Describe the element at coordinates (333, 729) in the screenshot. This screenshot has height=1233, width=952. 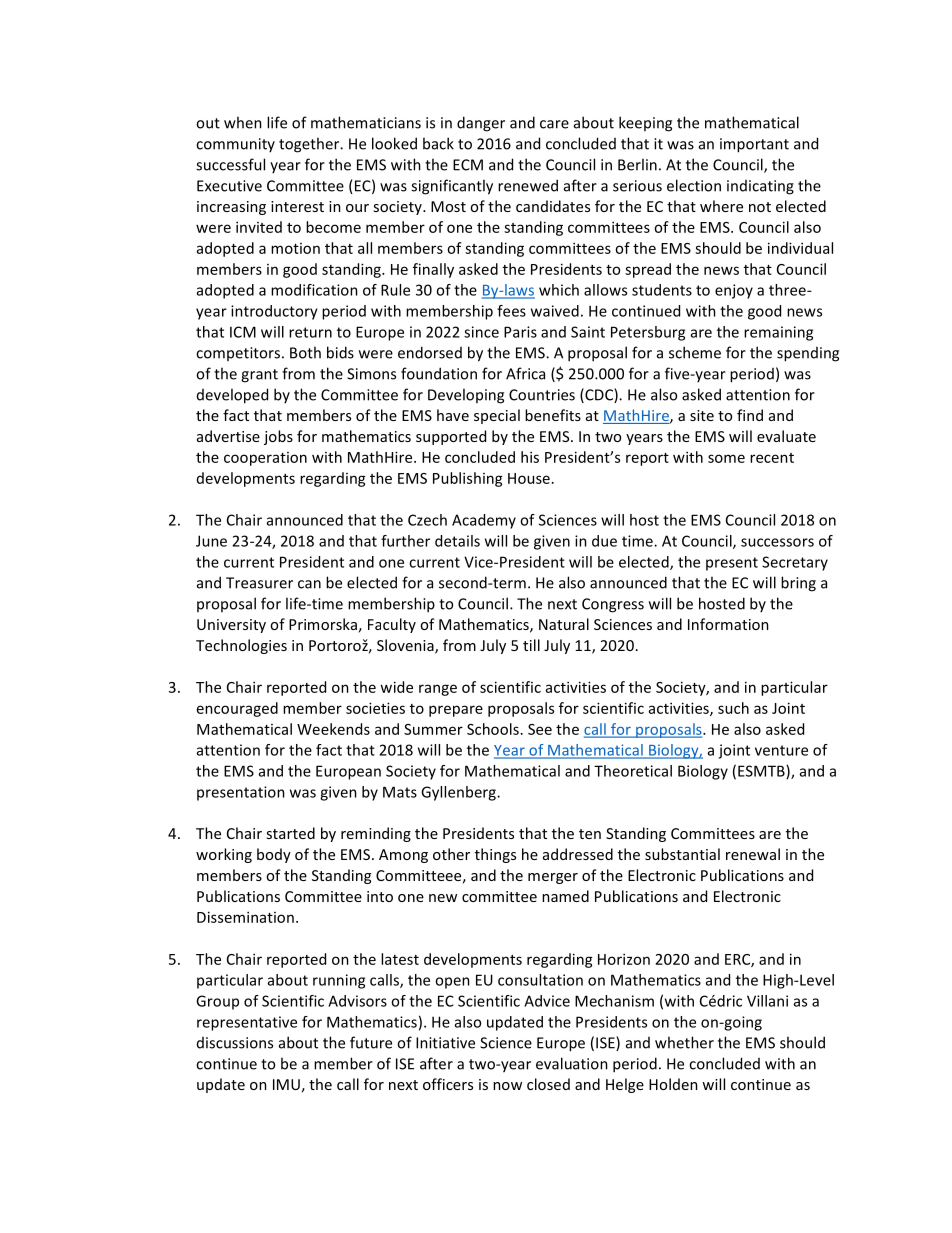
I see `Weekends` at that location.
